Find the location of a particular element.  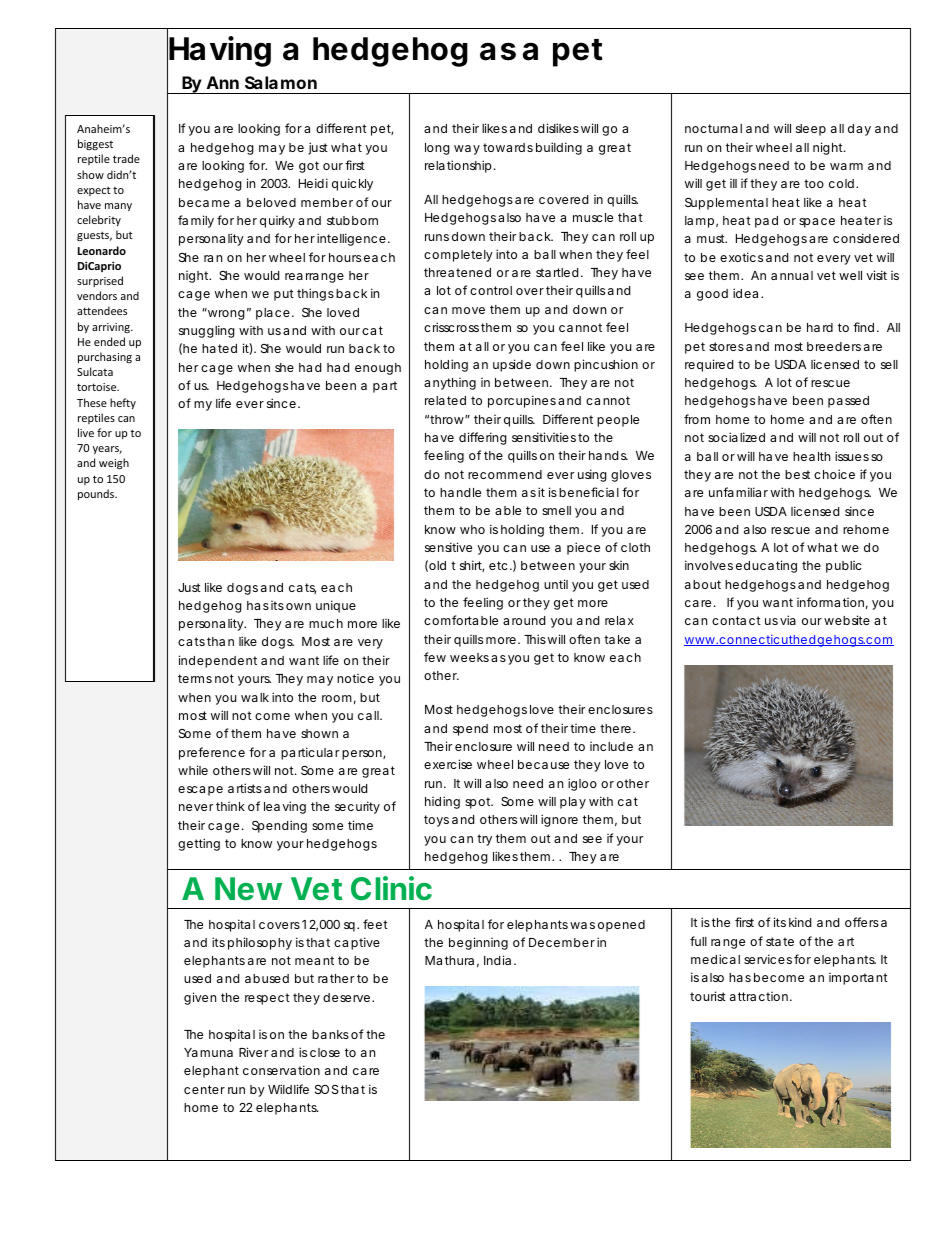

attraction is located at coordinates (759, 996).
